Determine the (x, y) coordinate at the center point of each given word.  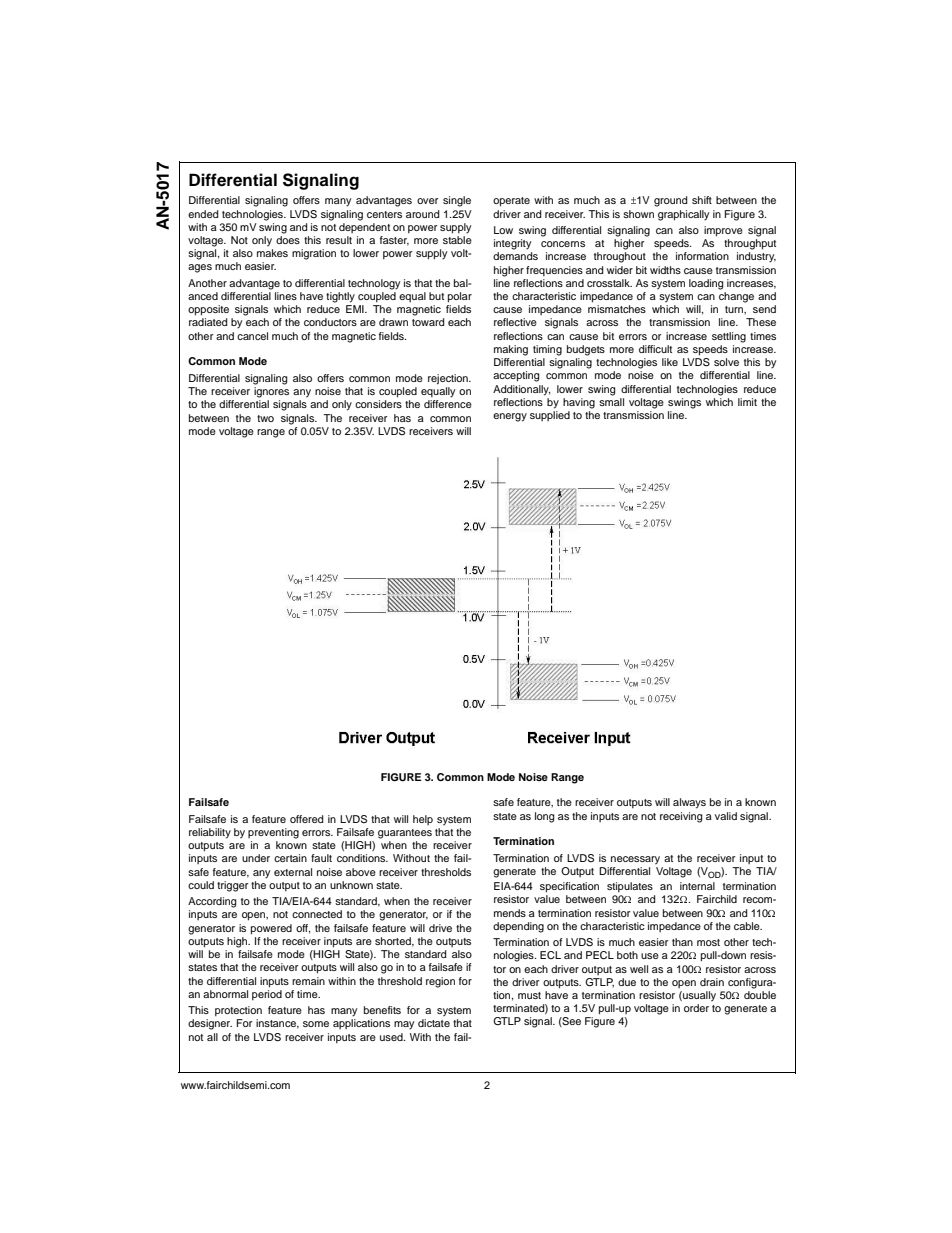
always (689, 803)
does (288, 240)
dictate (434, 1023)
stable (457, 240)
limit (747, 402)
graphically (683, 215)
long (545, 817)
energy (510, 417)
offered (307, 819)
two (265, 418)
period (267, 995)
